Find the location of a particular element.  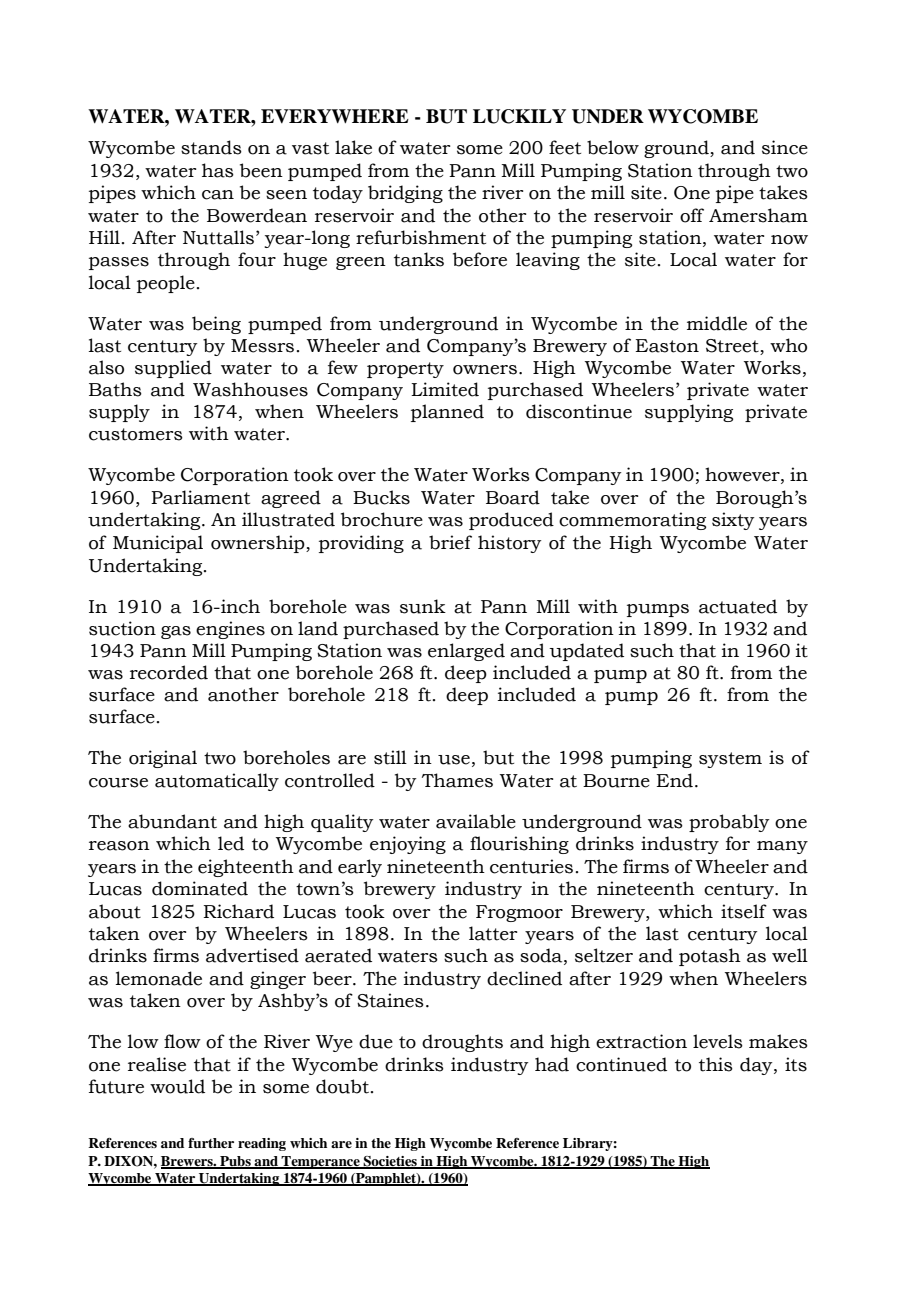

supplied is located at coordinates (173, 369).
